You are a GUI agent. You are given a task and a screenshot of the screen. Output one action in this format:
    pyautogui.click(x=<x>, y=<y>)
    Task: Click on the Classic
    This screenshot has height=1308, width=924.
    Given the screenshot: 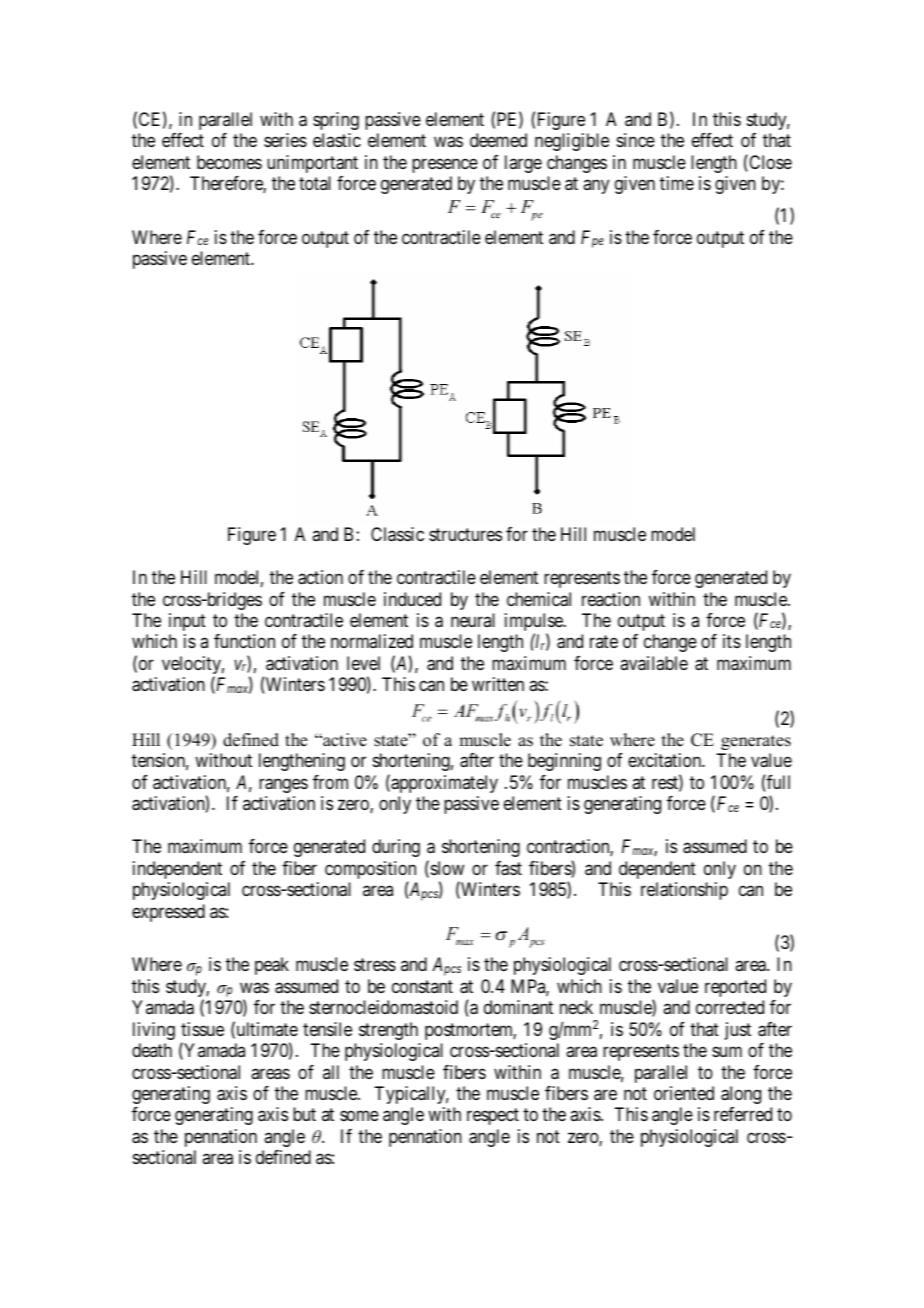 What is the action you would take?
    pyautogui.click(x=397, y=534)
